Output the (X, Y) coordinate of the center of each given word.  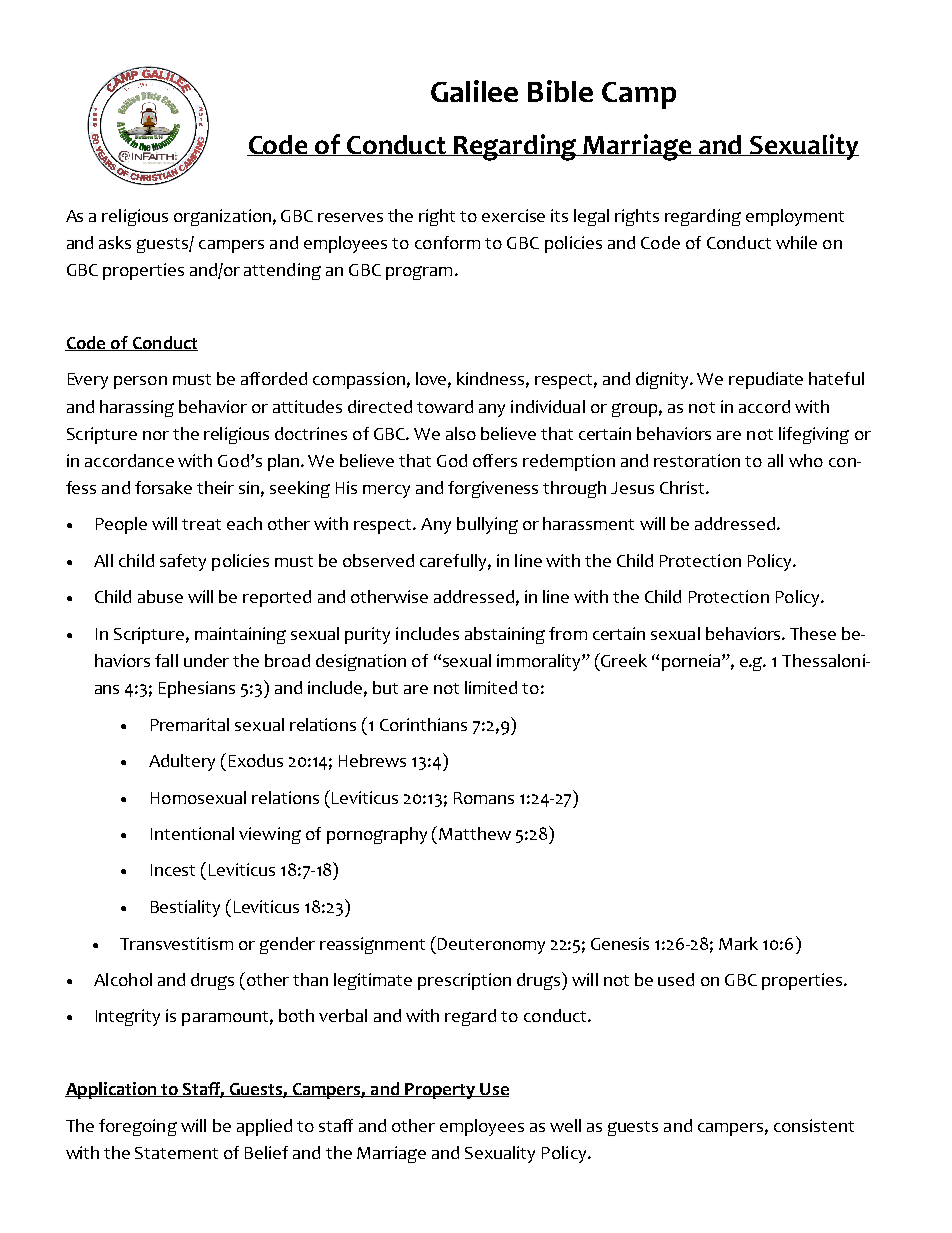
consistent (814, 1125)
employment (795, 217)
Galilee (474, 91)
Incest (173, 870)
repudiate (766, 380)
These (813, 633)
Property (440, 1091)
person (140, 382)
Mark (738, 943)
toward (445, 406)
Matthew (475, 833)
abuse (160, 596)
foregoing (138, 1127)
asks (115, 242)
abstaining (505, 635)
